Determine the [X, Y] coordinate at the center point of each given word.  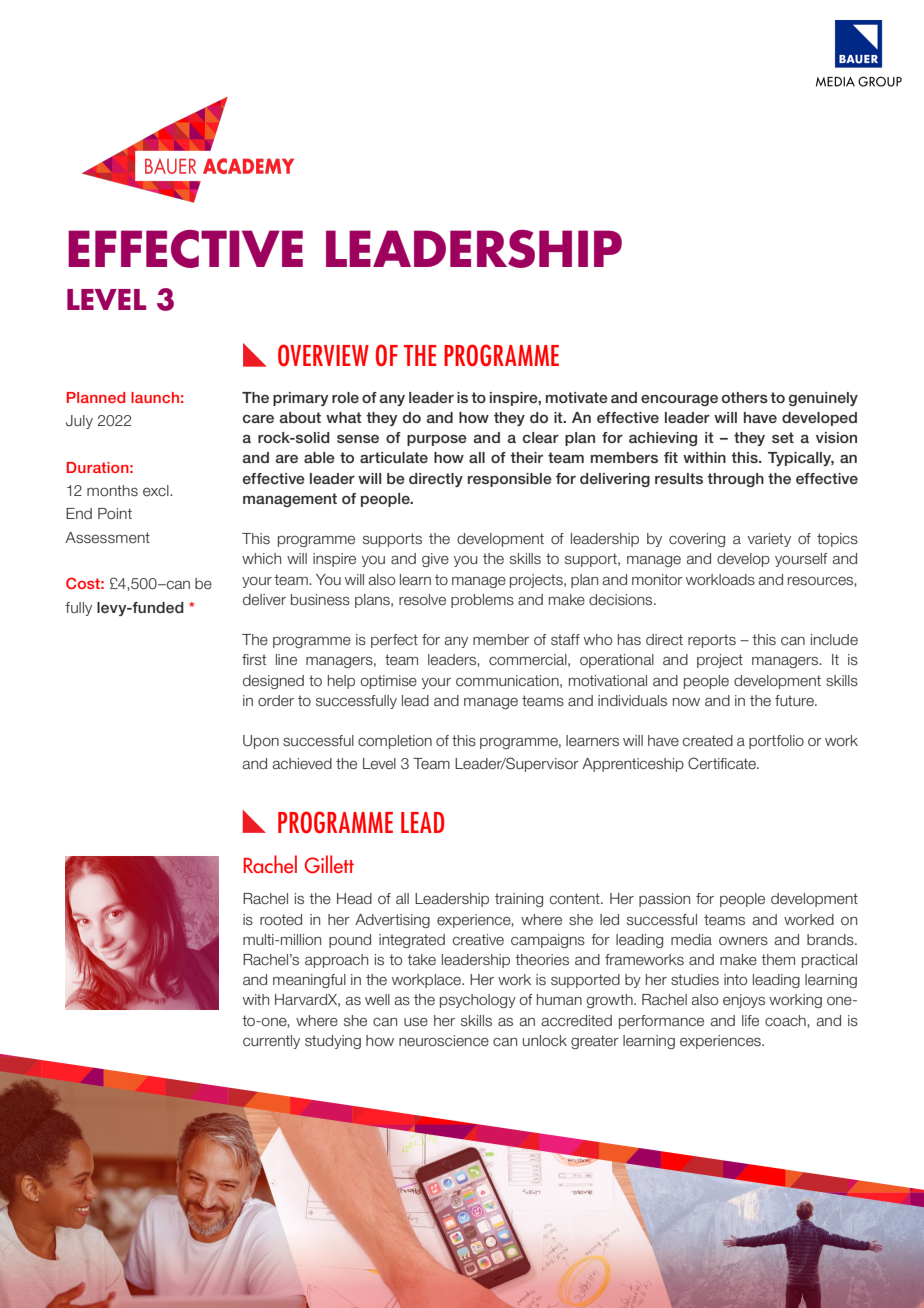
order [276, 700]
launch [155, 397]
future [795, 700]
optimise [389, 682]
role [345, 397]
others [745, 397]
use [416, 1022]
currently [271, 1042]
